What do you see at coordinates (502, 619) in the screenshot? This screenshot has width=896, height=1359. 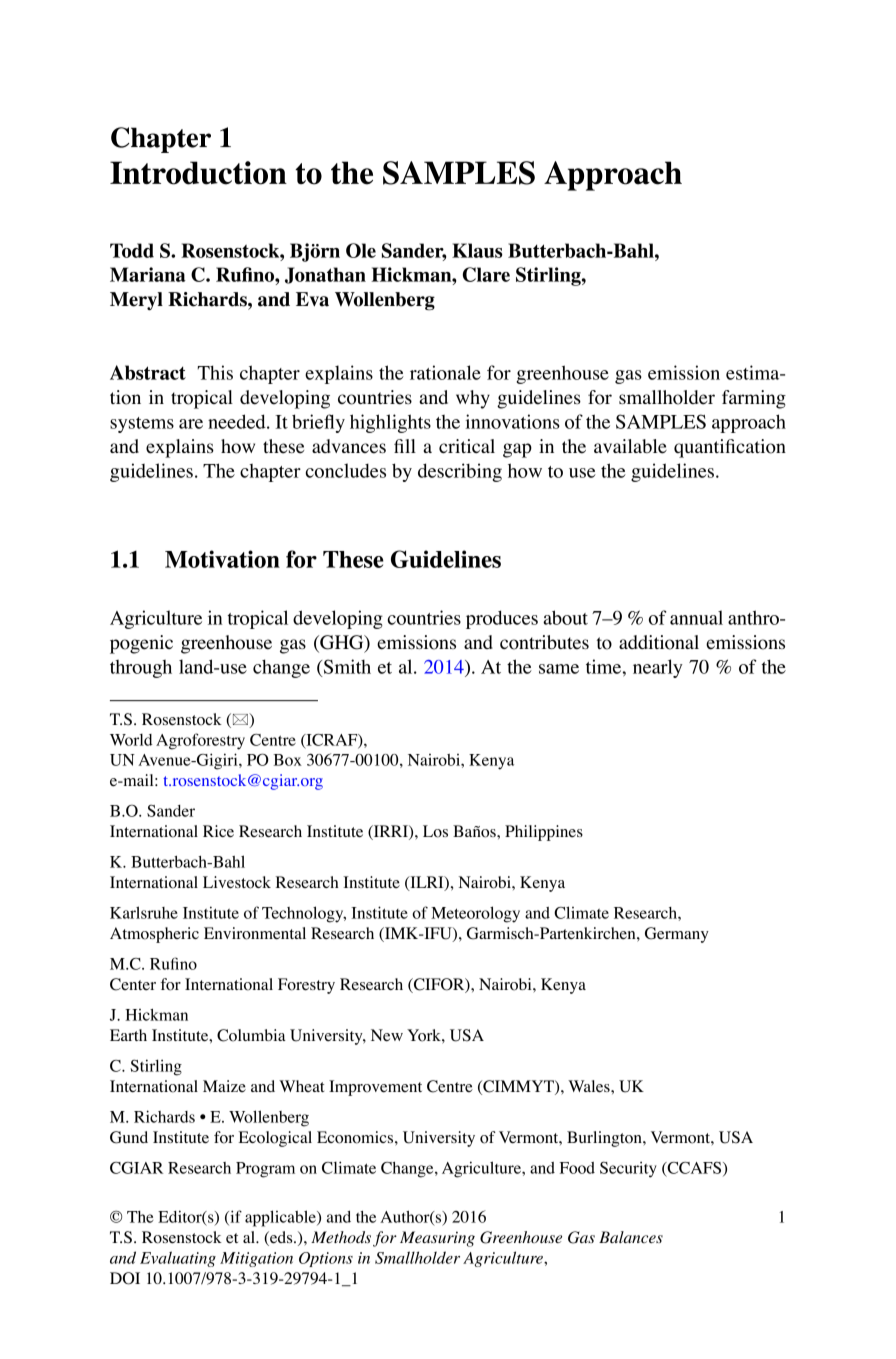 I see `produces` at bounding box center [502, 619].
